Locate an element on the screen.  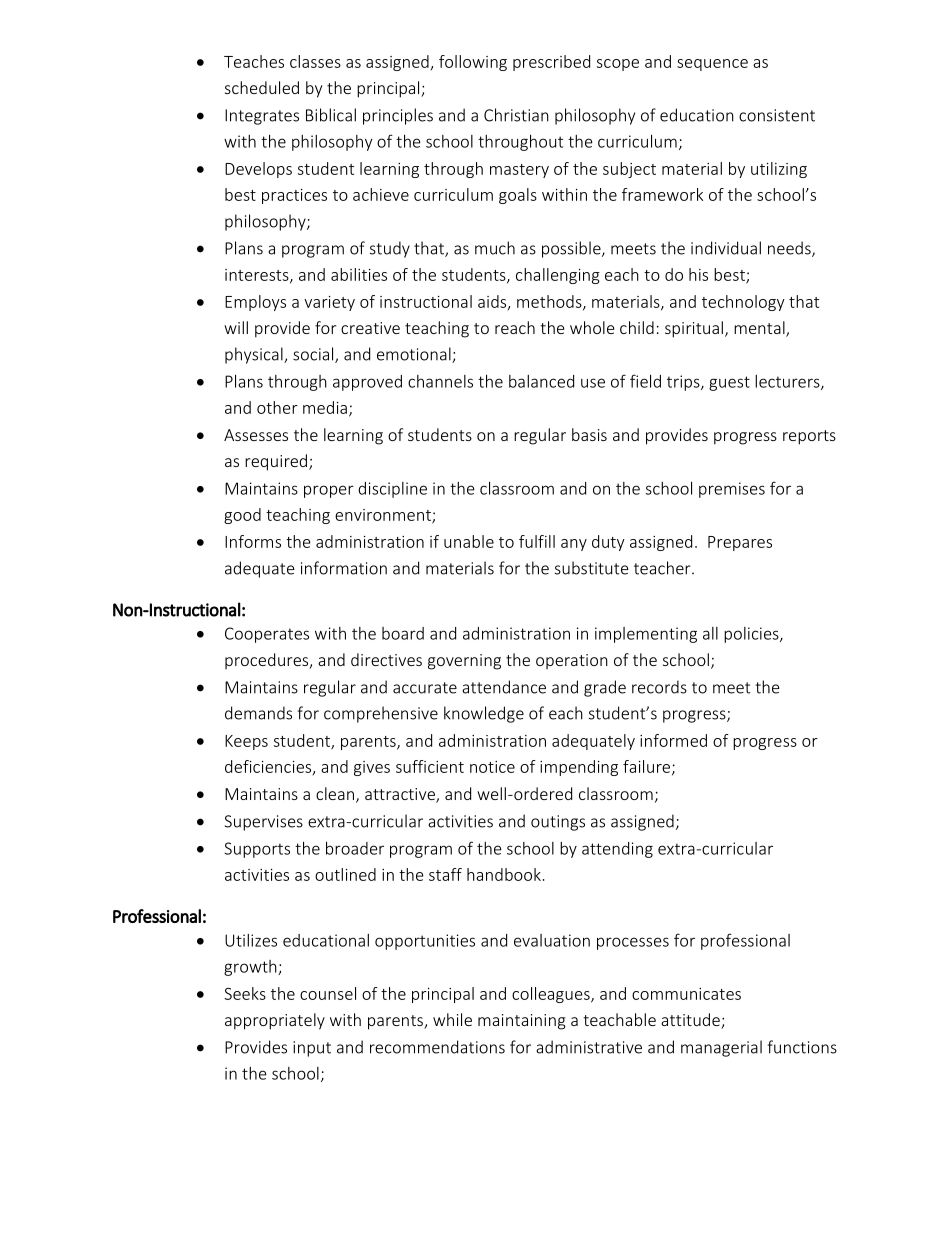
maintaining is located at coordinates (522, 1022).
